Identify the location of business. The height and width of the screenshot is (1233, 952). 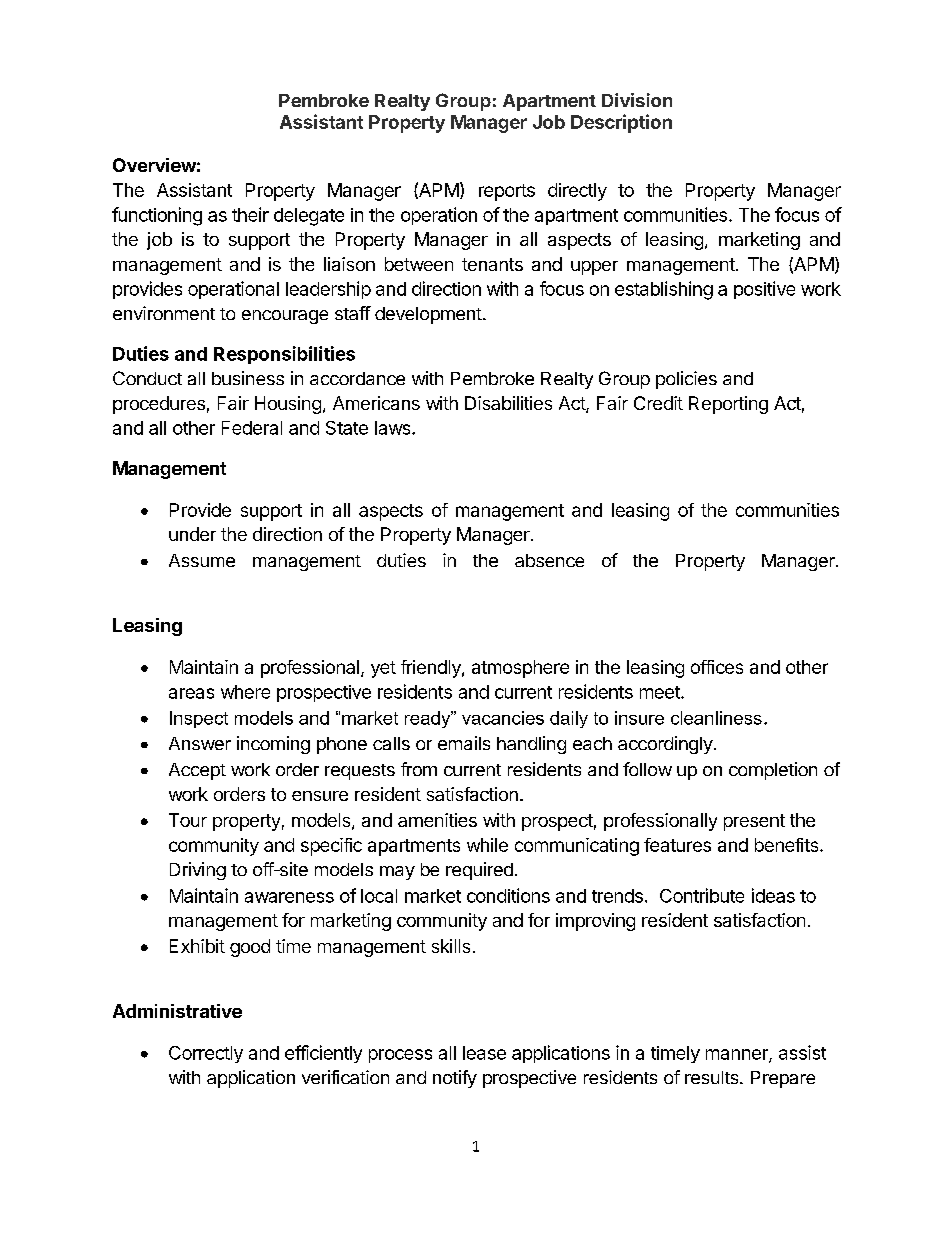
(248, 378).
